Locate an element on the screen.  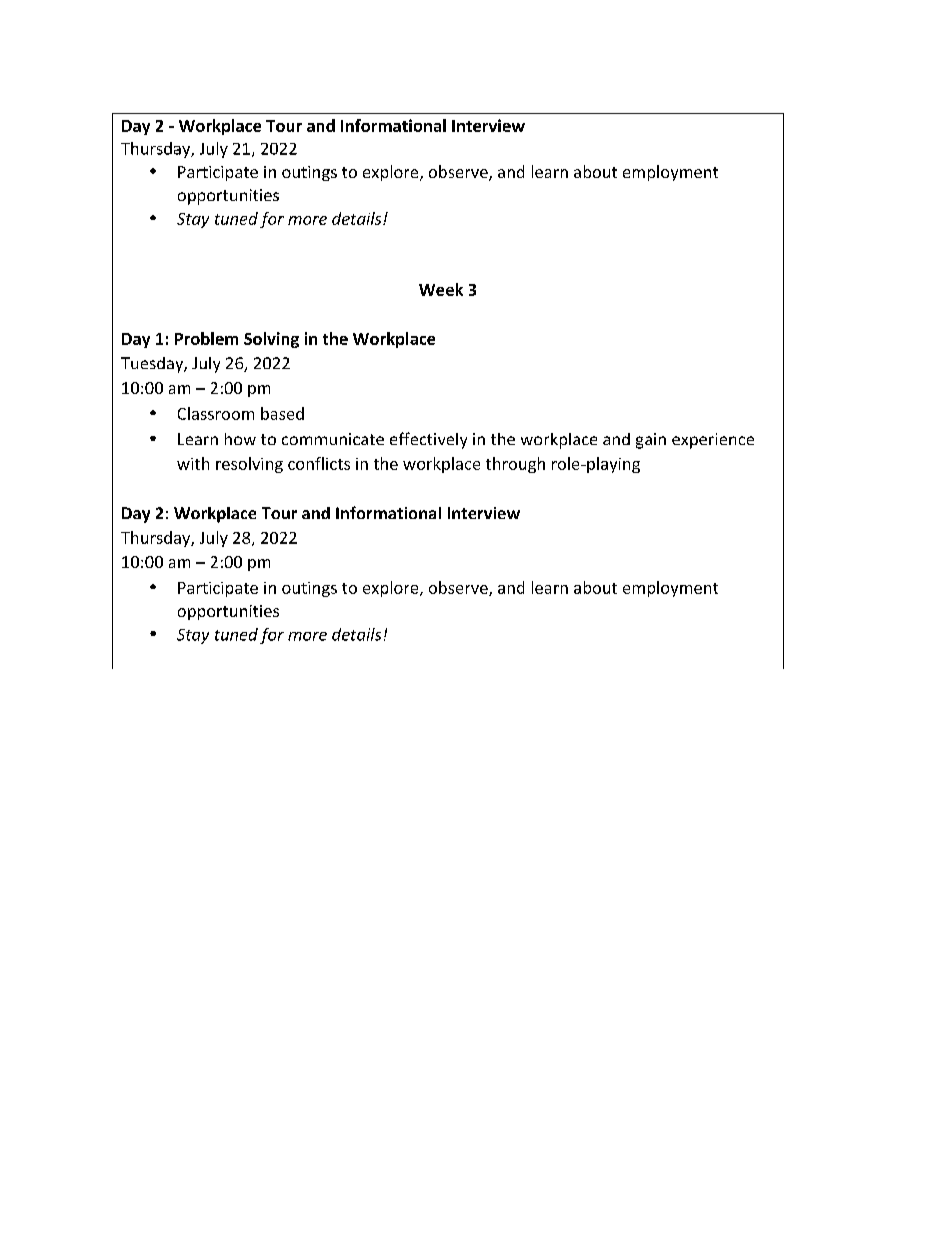
Week is located at coordinates (441, 289).
